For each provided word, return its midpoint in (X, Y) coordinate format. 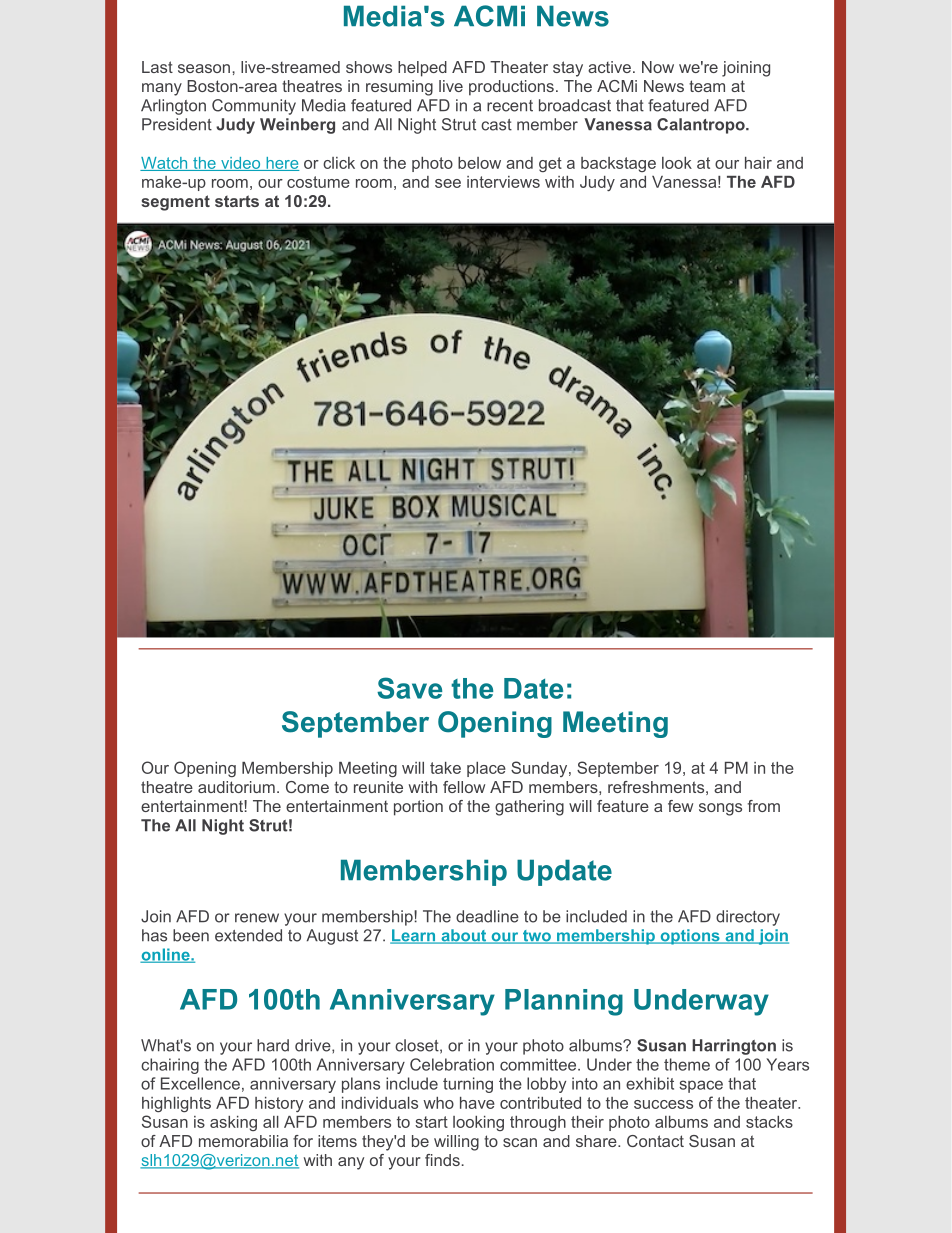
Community (254, 107)
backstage (618, 164)
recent (510, 106)
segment (175, 203)
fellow (464, 787)
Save (409, 688)
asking (233, 1123)
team (707, 86)
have (477, 1103)
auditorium (236, 787)
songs (720, 809)
